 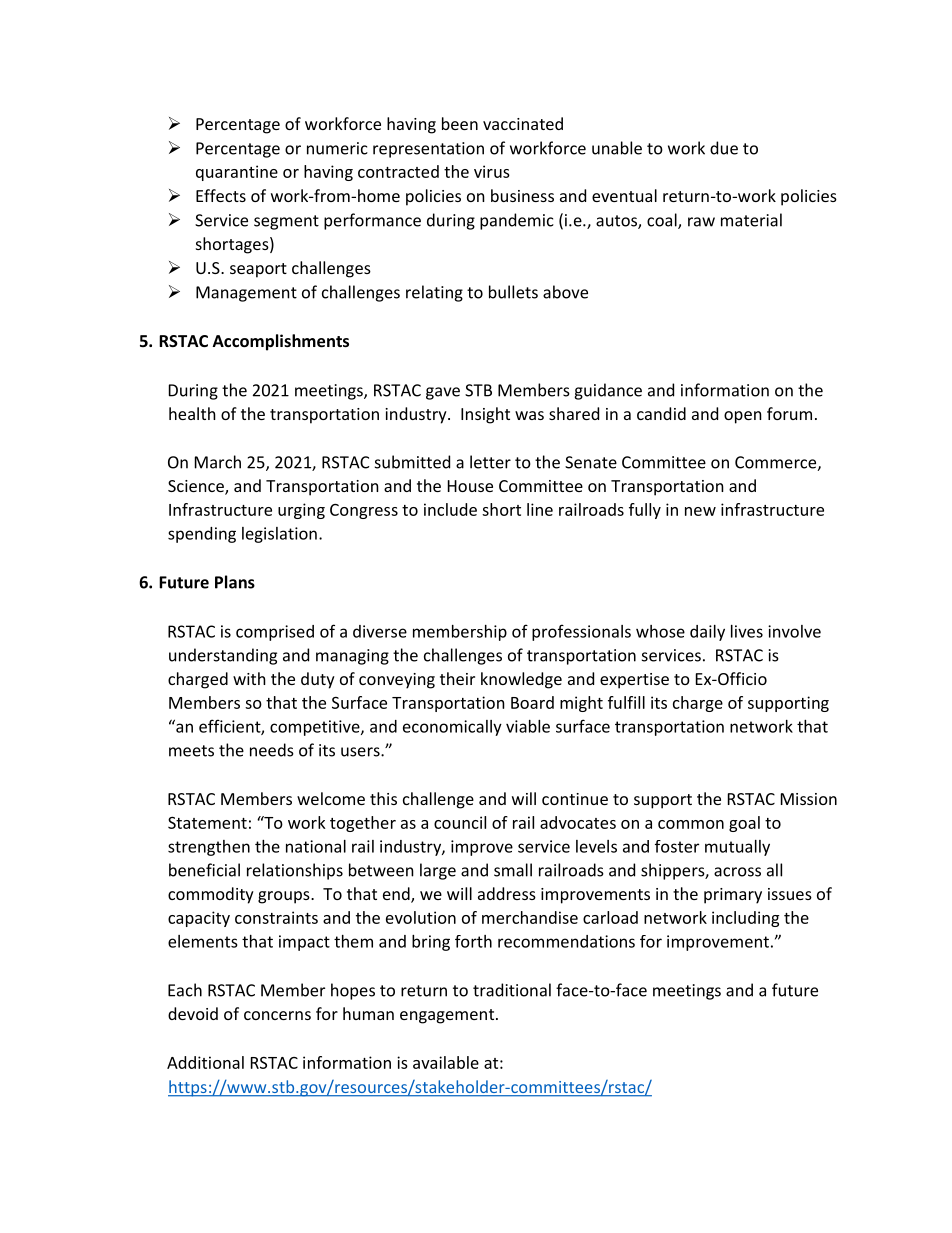 What do you see at coordinates (724, 148) in the screenshot?
I see `due` at bounding box center [724, 148].
